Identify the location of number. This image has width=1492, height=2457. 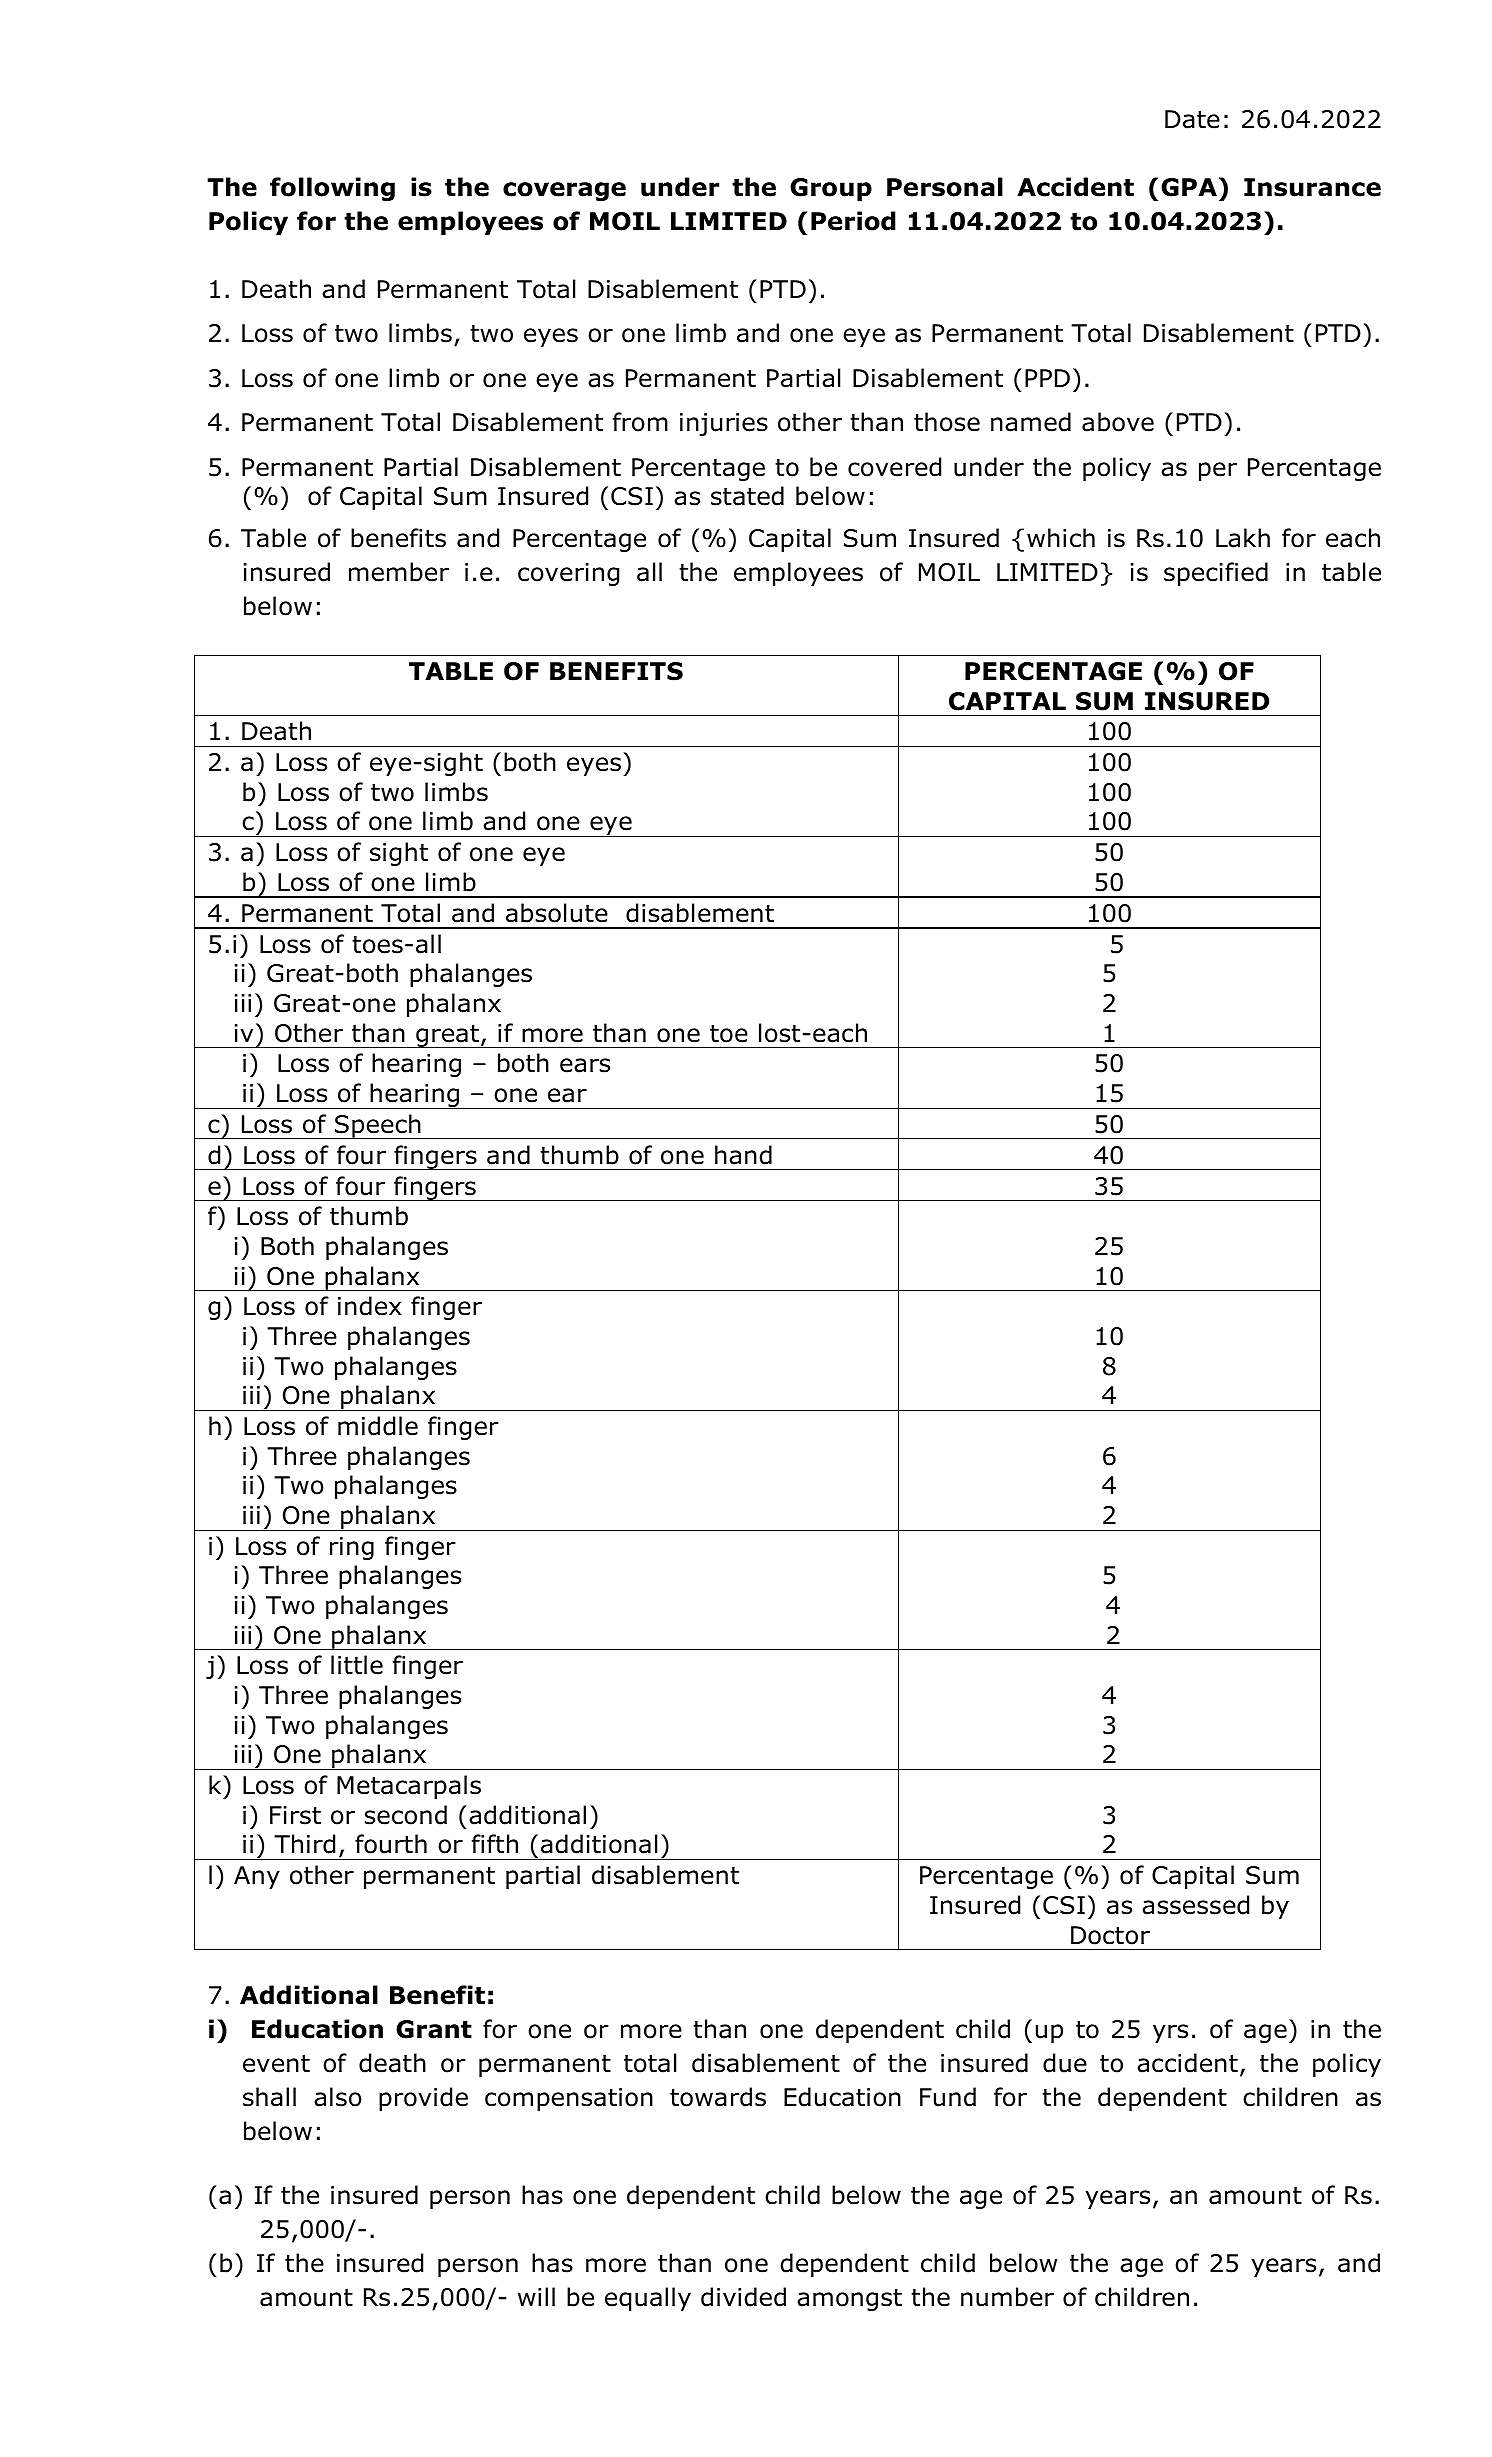
(1007, 2297).
